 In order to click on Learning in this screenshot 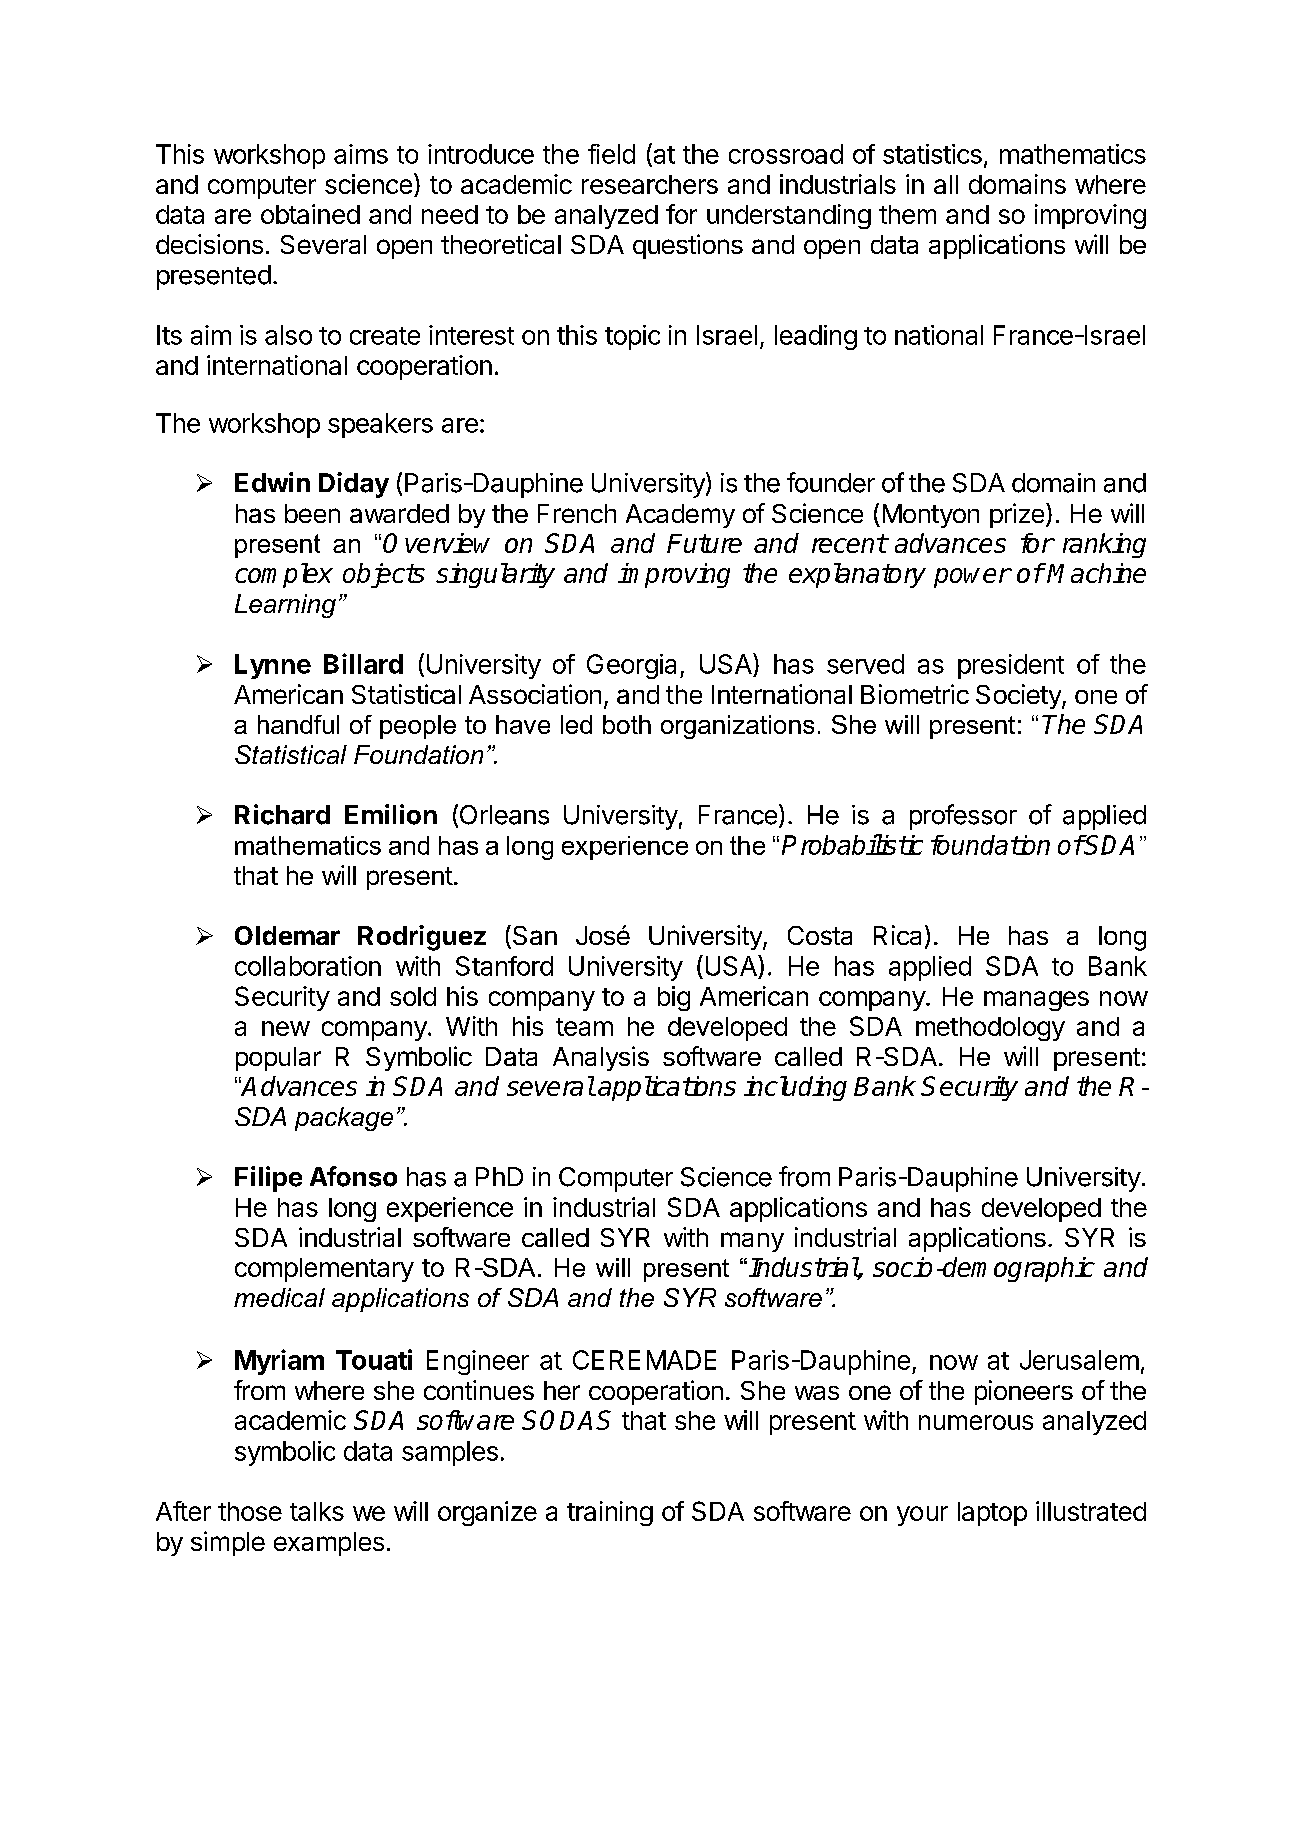, I will do `click(285, 606)`.
